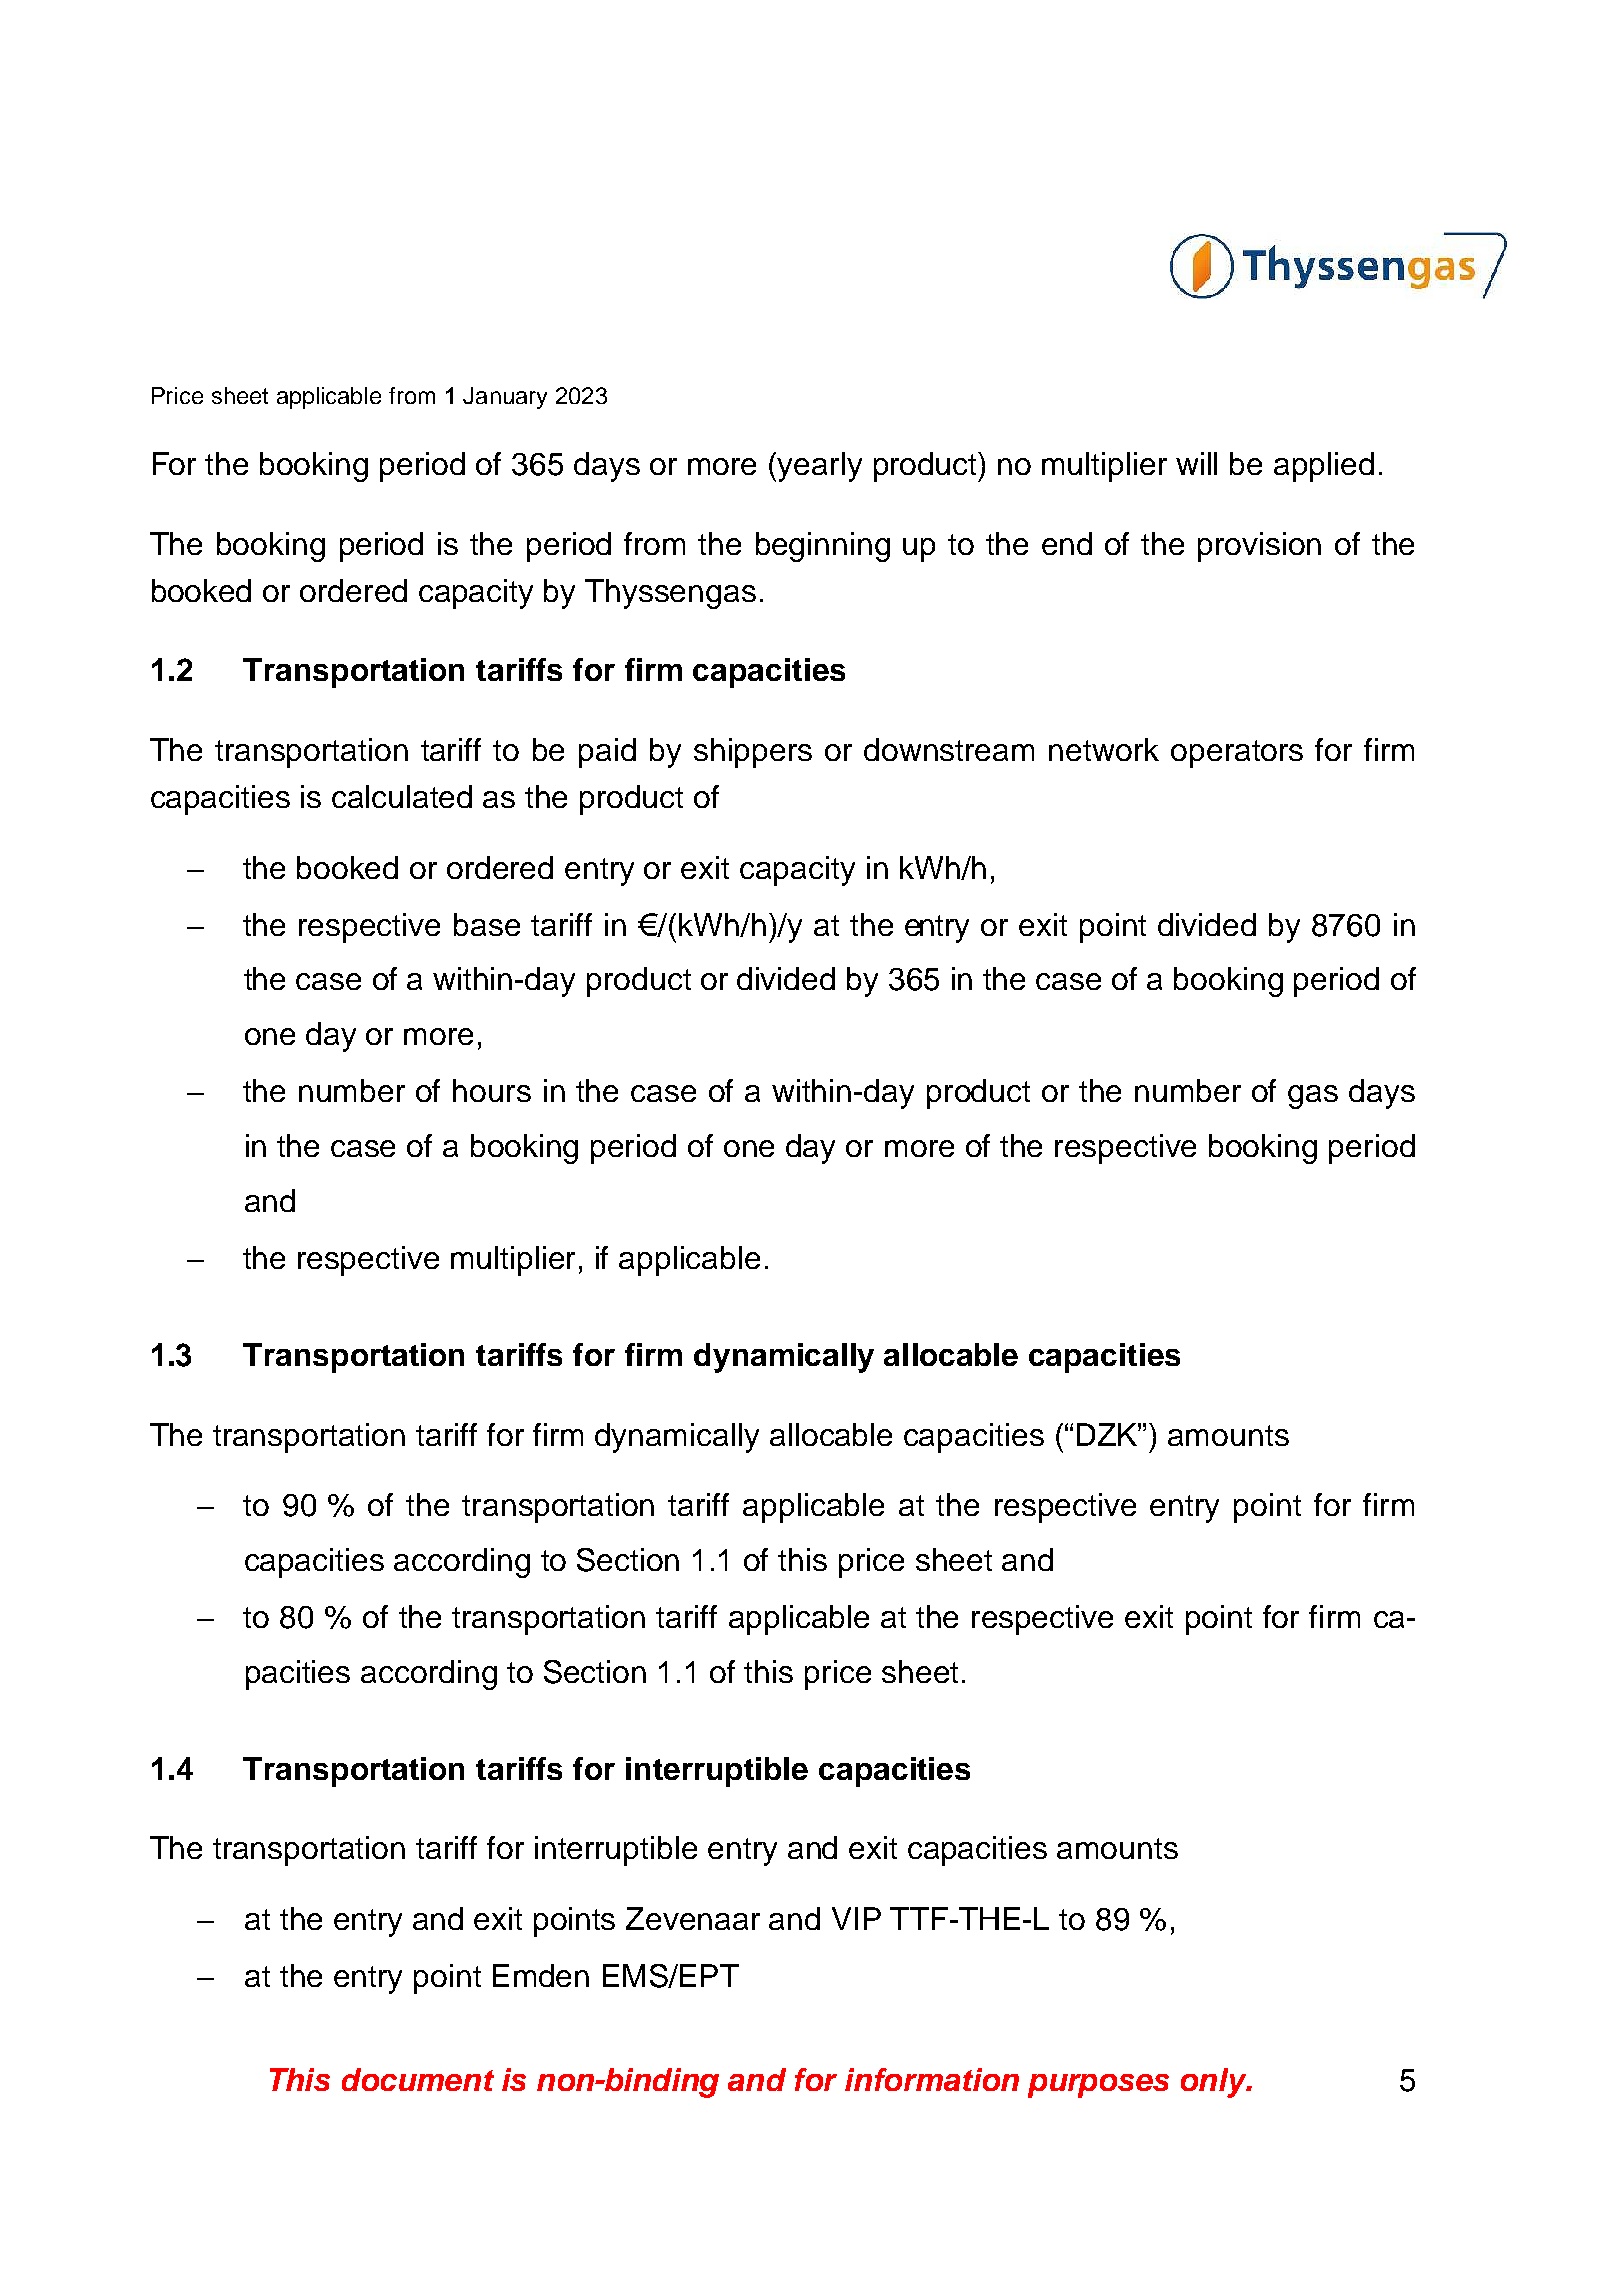 The width and height of the screenshot is (1617, 2289). Describe the element at coordinates (541, 1975) in the screenshot. I see `Emden` at that location.
